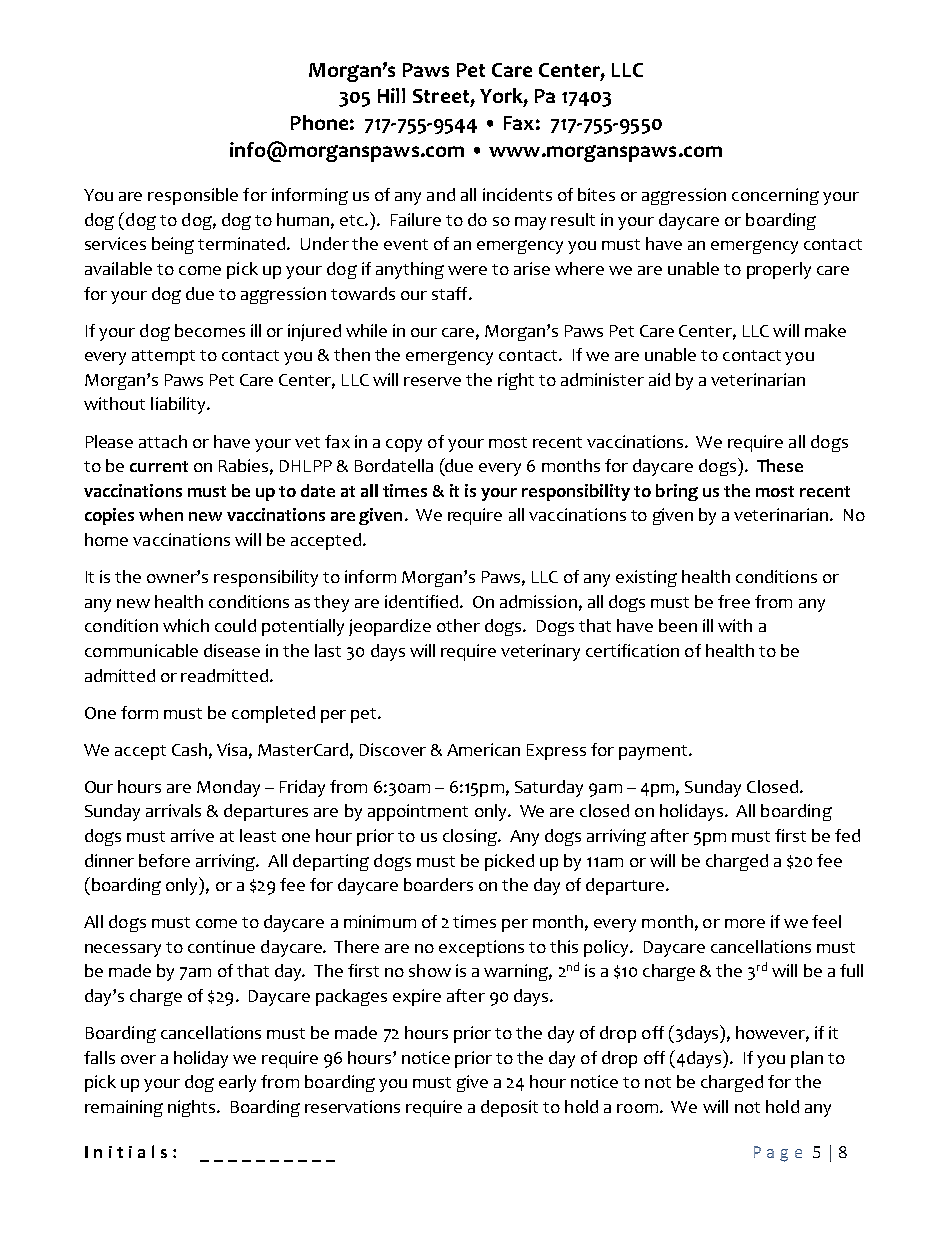 This screenshot has width=952, height=1233. I want to click on deposit, so click(509, 1108).
